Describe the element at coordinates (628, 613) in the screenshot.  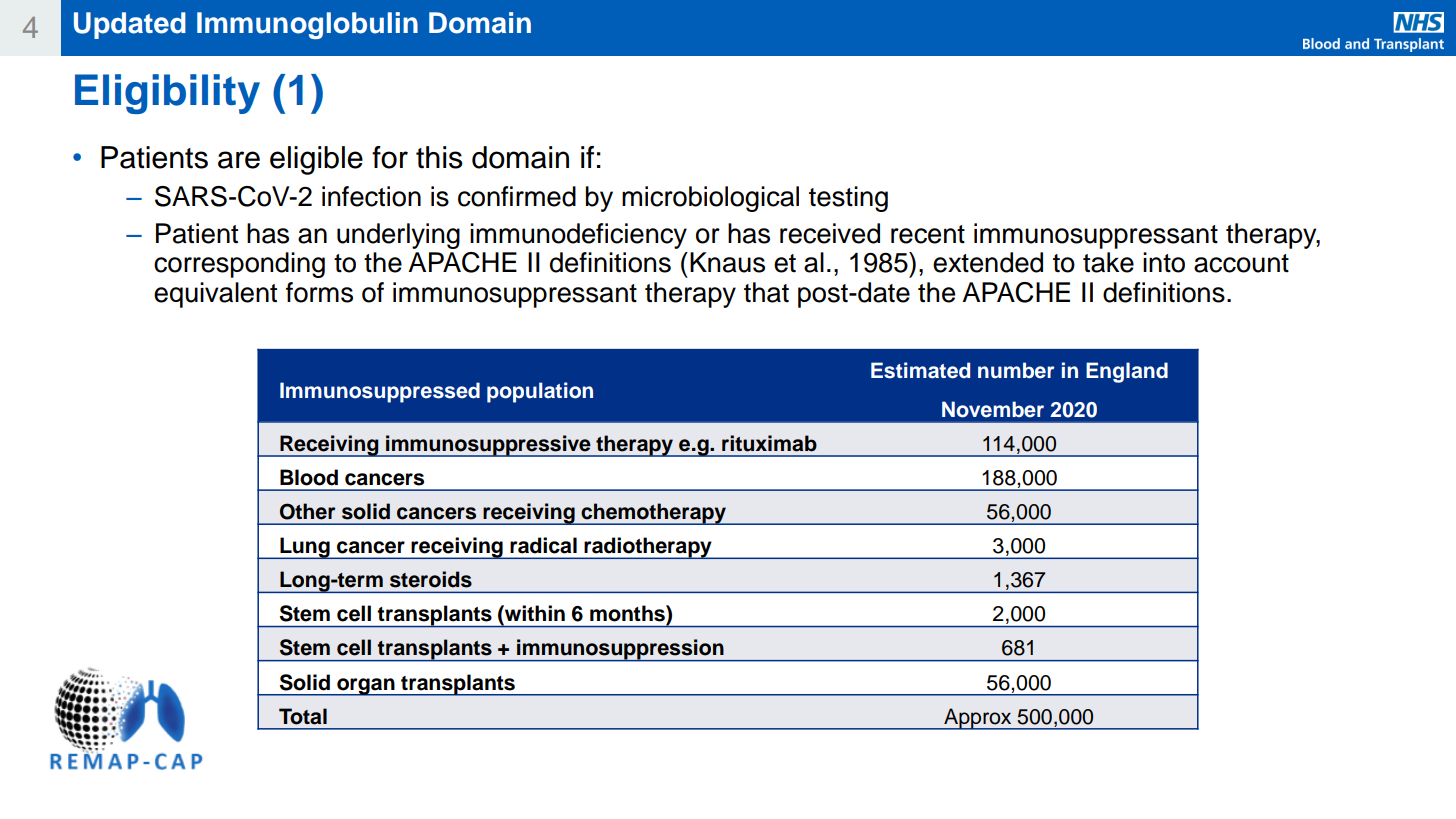
I see `months` at that location.
